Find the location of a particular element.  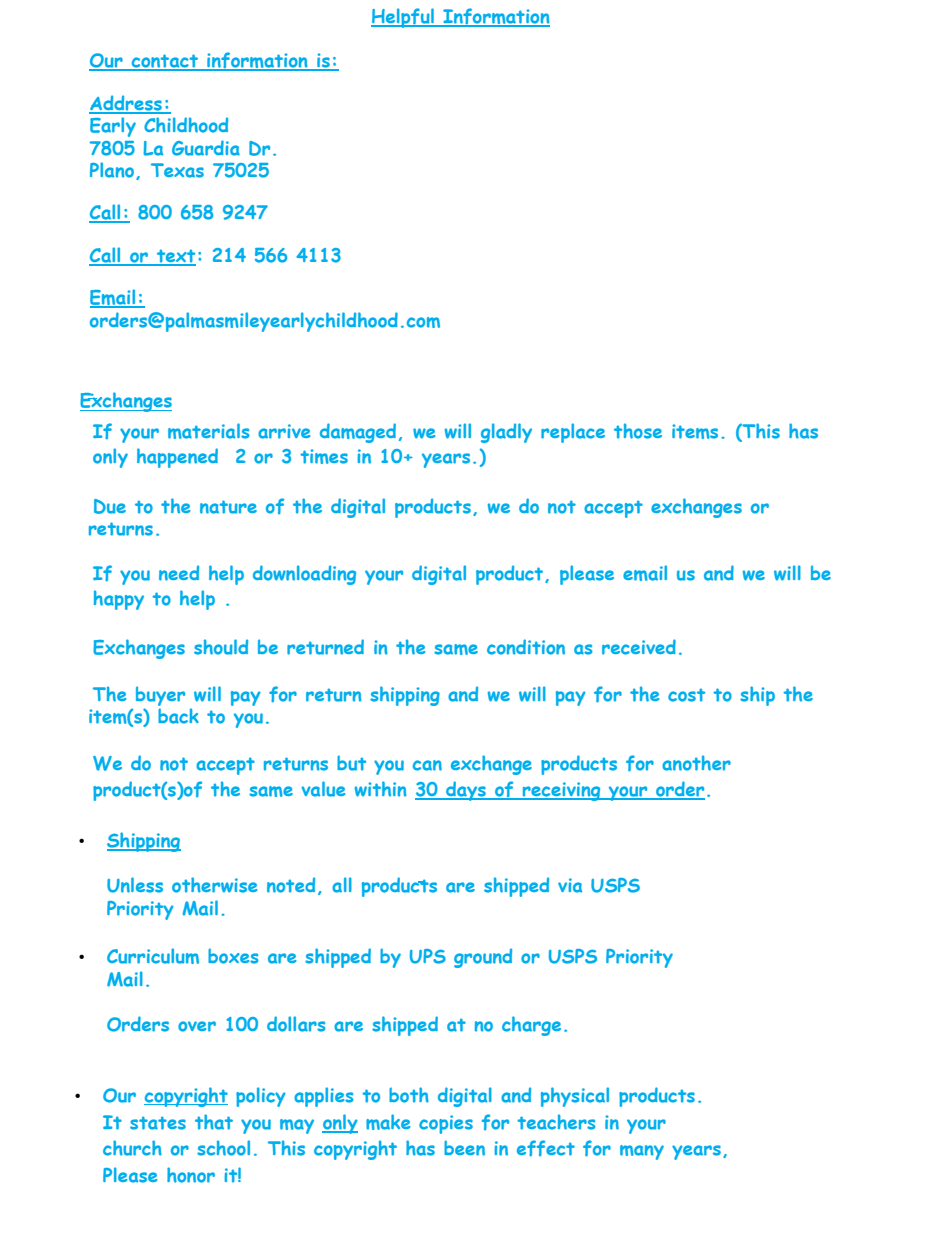

received is located at coordinates (639, 647).
